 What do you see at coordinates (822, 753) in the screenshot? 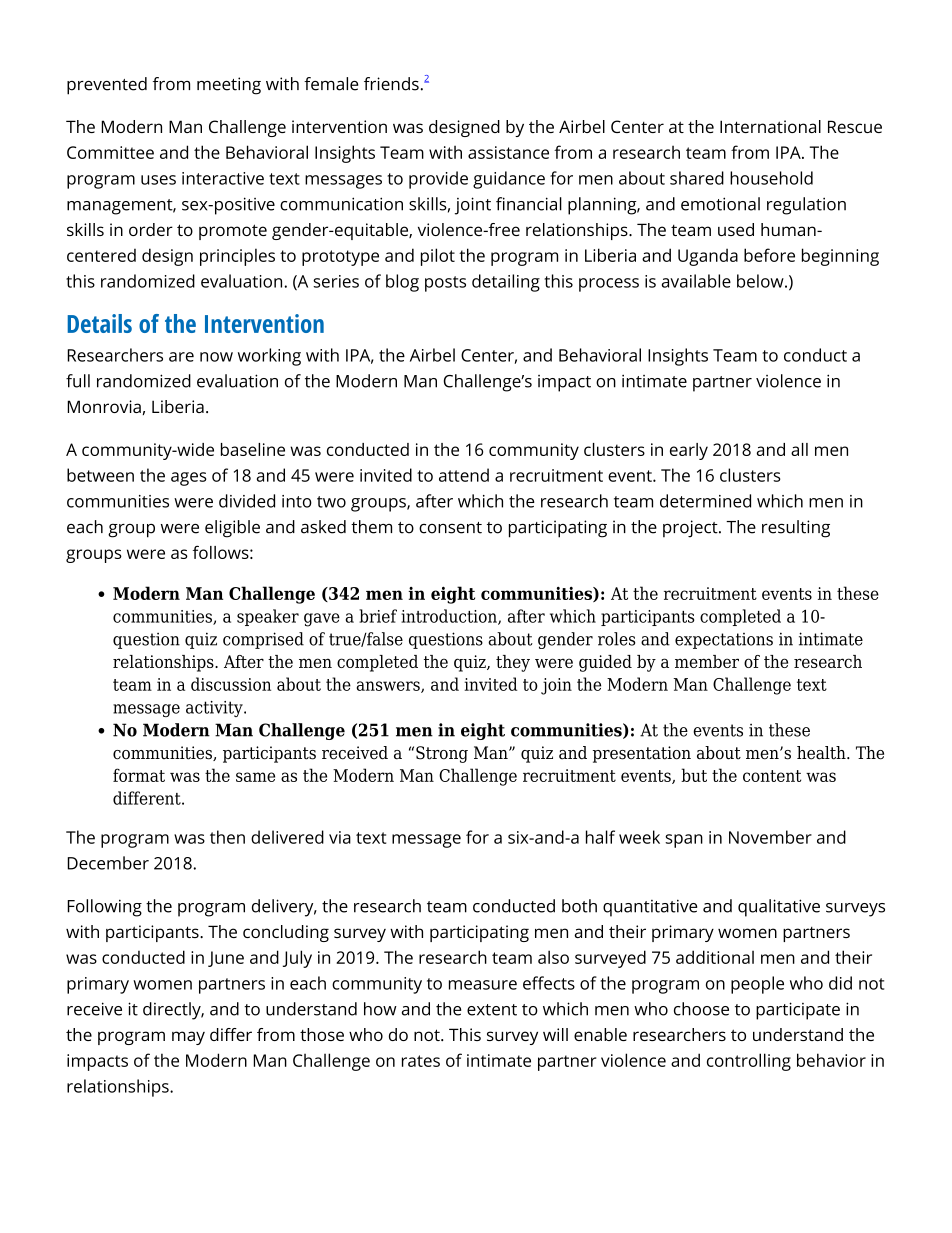
I see `health` at bounding box center [822, 753].
